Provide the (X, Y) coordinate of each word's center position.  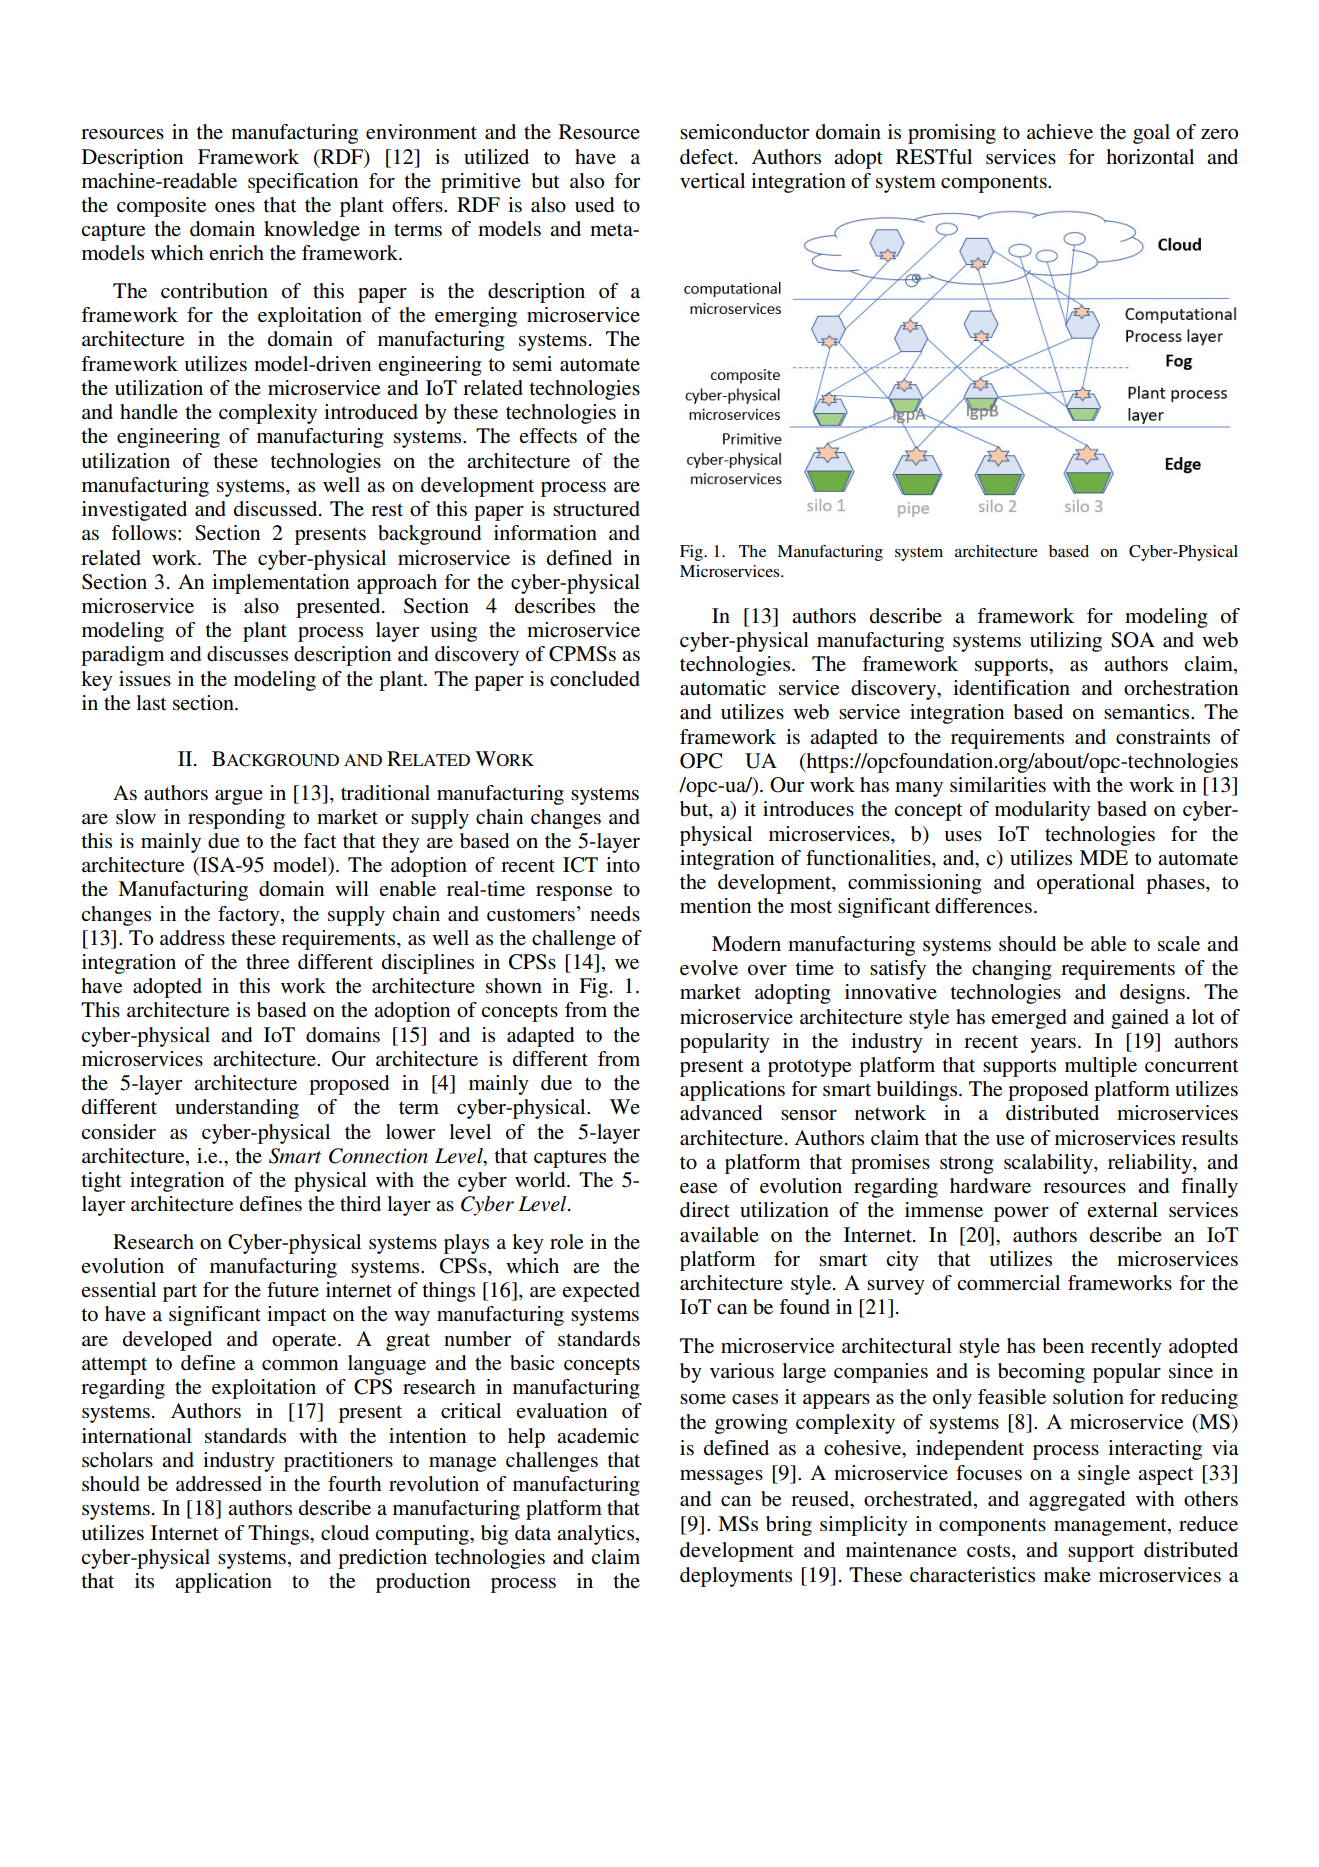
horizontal (1150, 157)
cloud (345, 1533)
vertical (712, 181)
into (623, 865)
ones (235, 207)
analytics (597, 1535)
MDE (1103, 857)
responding (236, 819)
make (1067, 1574)
